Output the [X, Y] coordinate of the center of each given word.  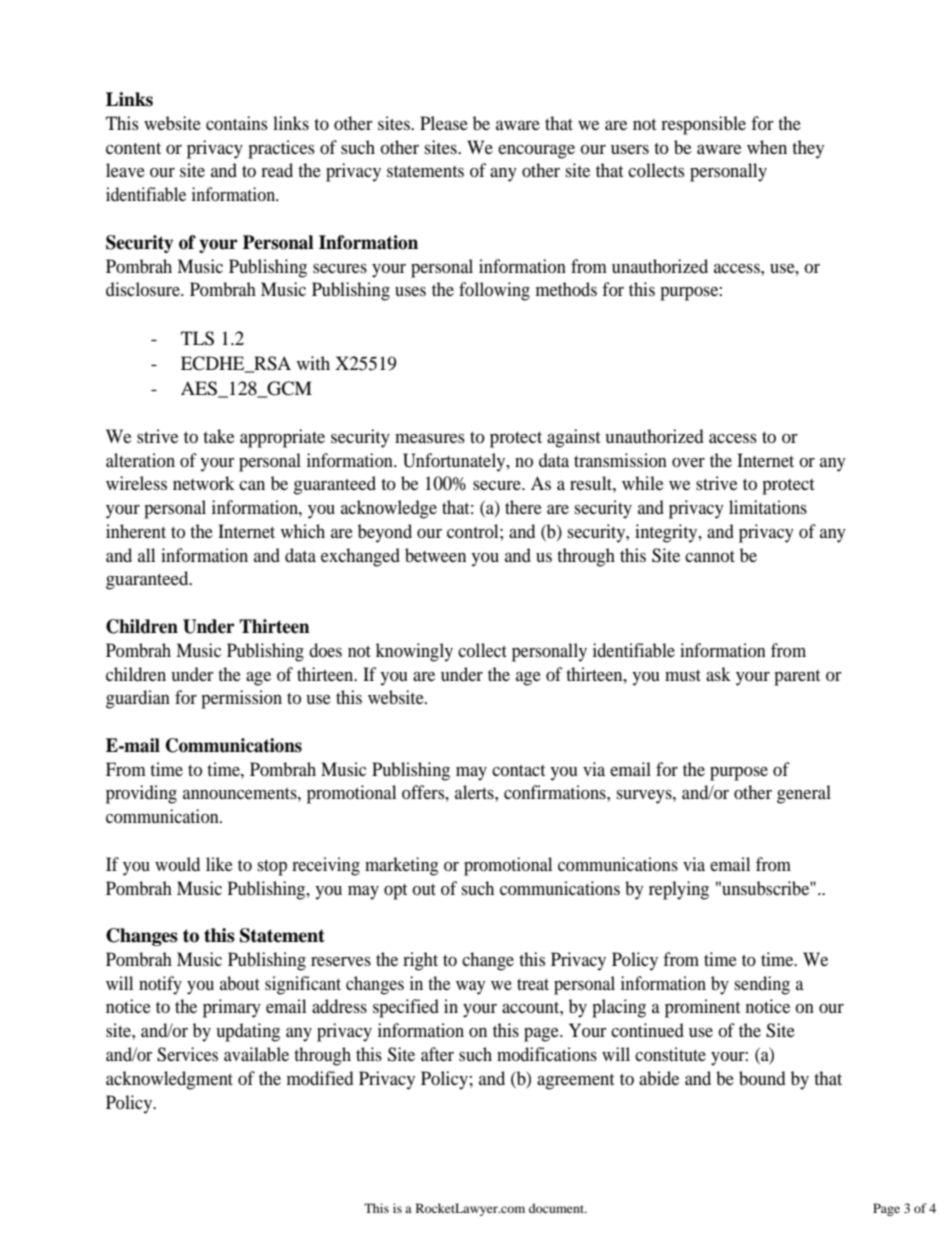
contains [237, 123]
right [420, 961]
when [767, 147]
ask [718, 674]
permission [241, 699]
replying [679, 890]
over [688, 462]
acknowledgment [169, 1080]
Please [444, 123]
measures [430, 438]
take [218, 436]
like [219, 864]
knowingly [414, 652]
